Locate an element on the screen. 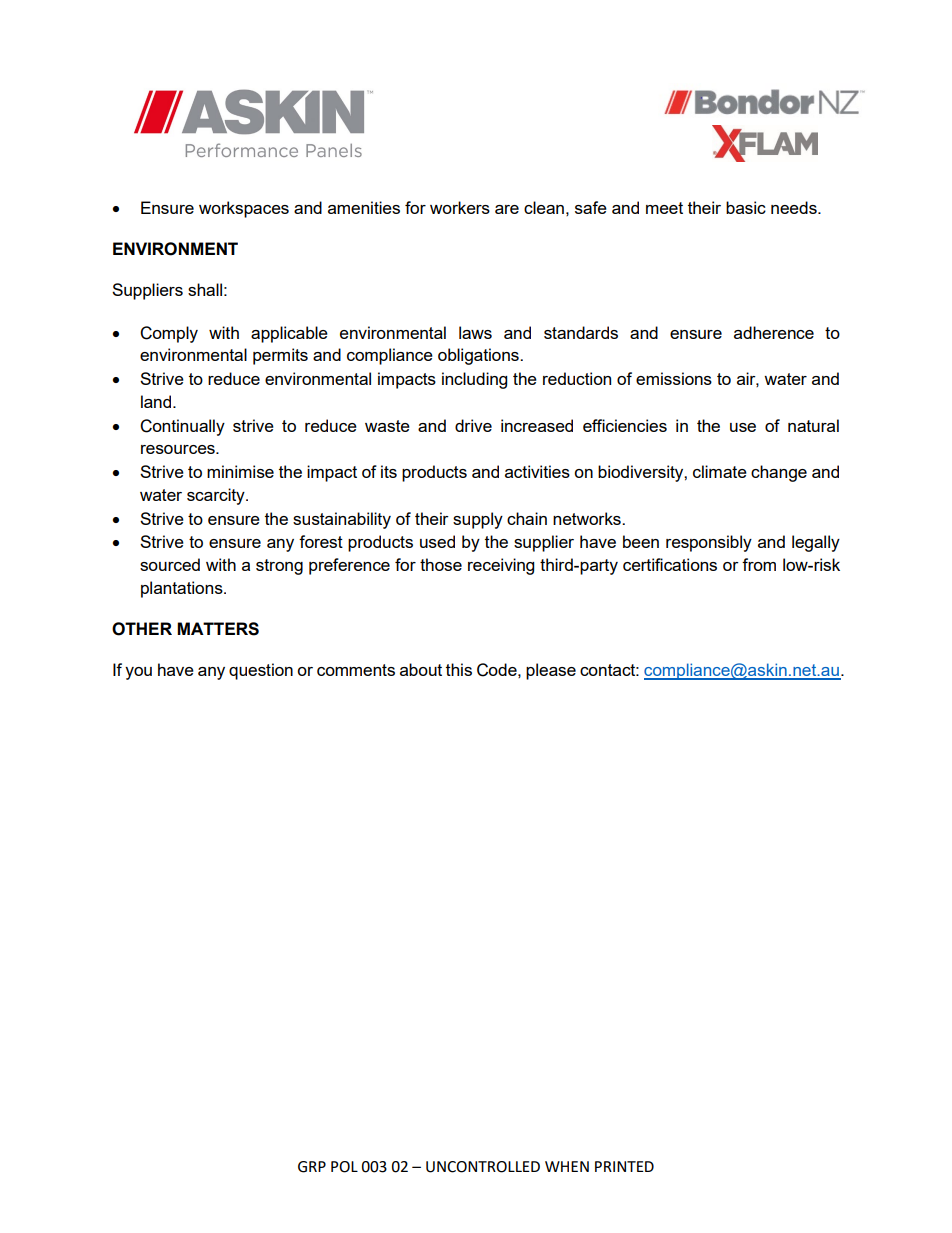  GRP is located at coordinates (312, 1167).
